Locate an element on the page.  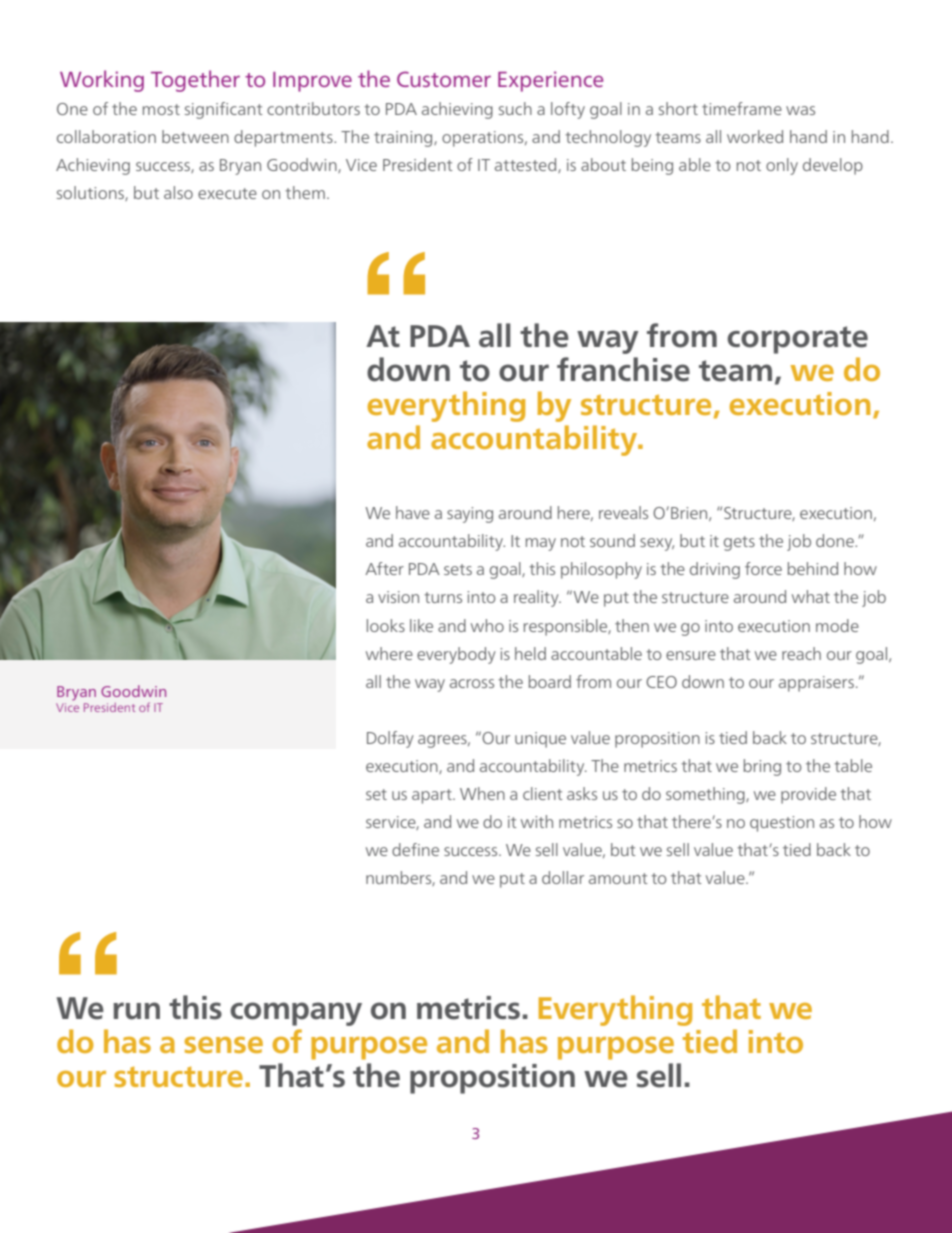
timeframe is located at coordinates (742, 108).
